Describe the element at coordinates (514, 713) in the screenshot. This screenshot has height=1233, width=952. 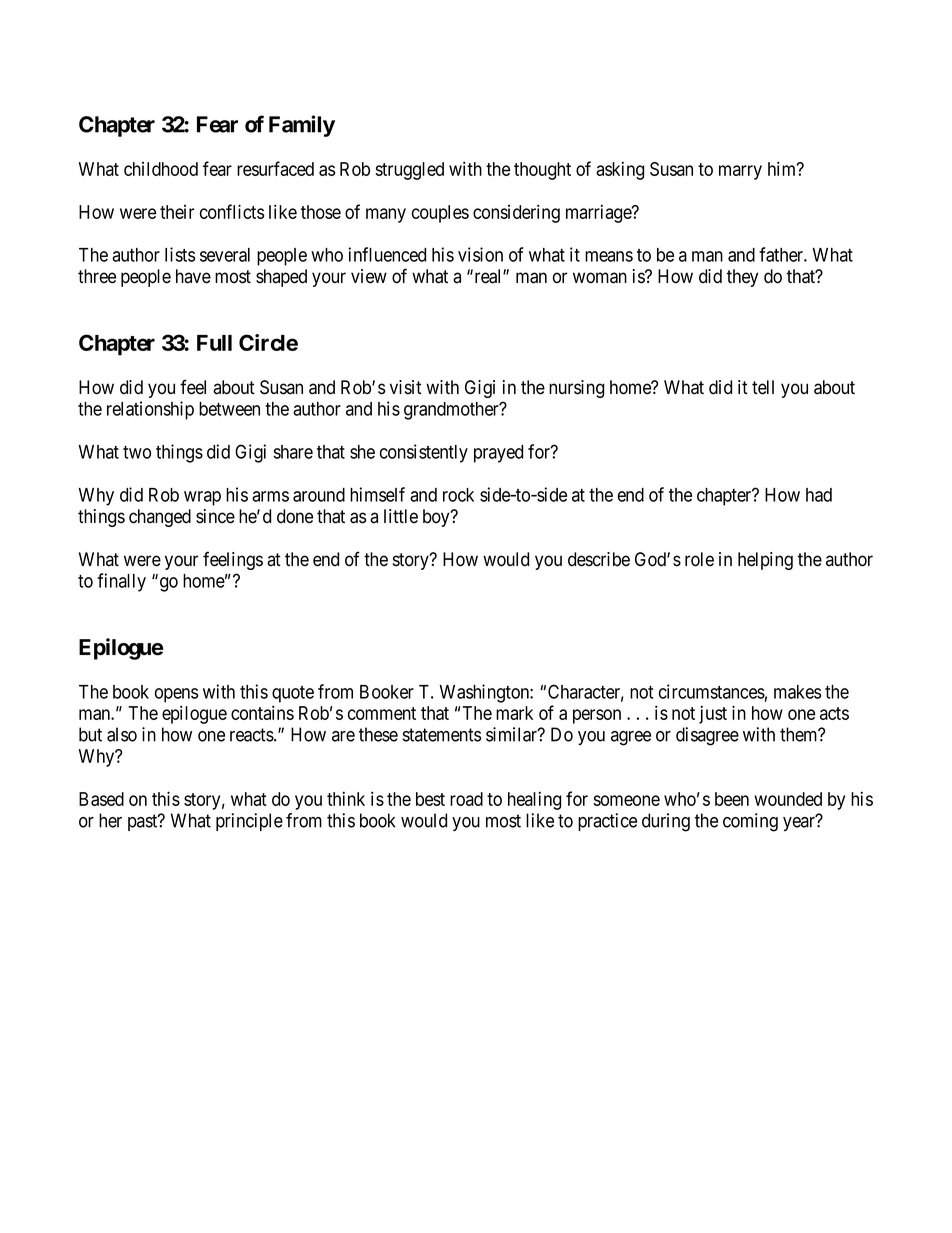
I see `mark` at that location.
